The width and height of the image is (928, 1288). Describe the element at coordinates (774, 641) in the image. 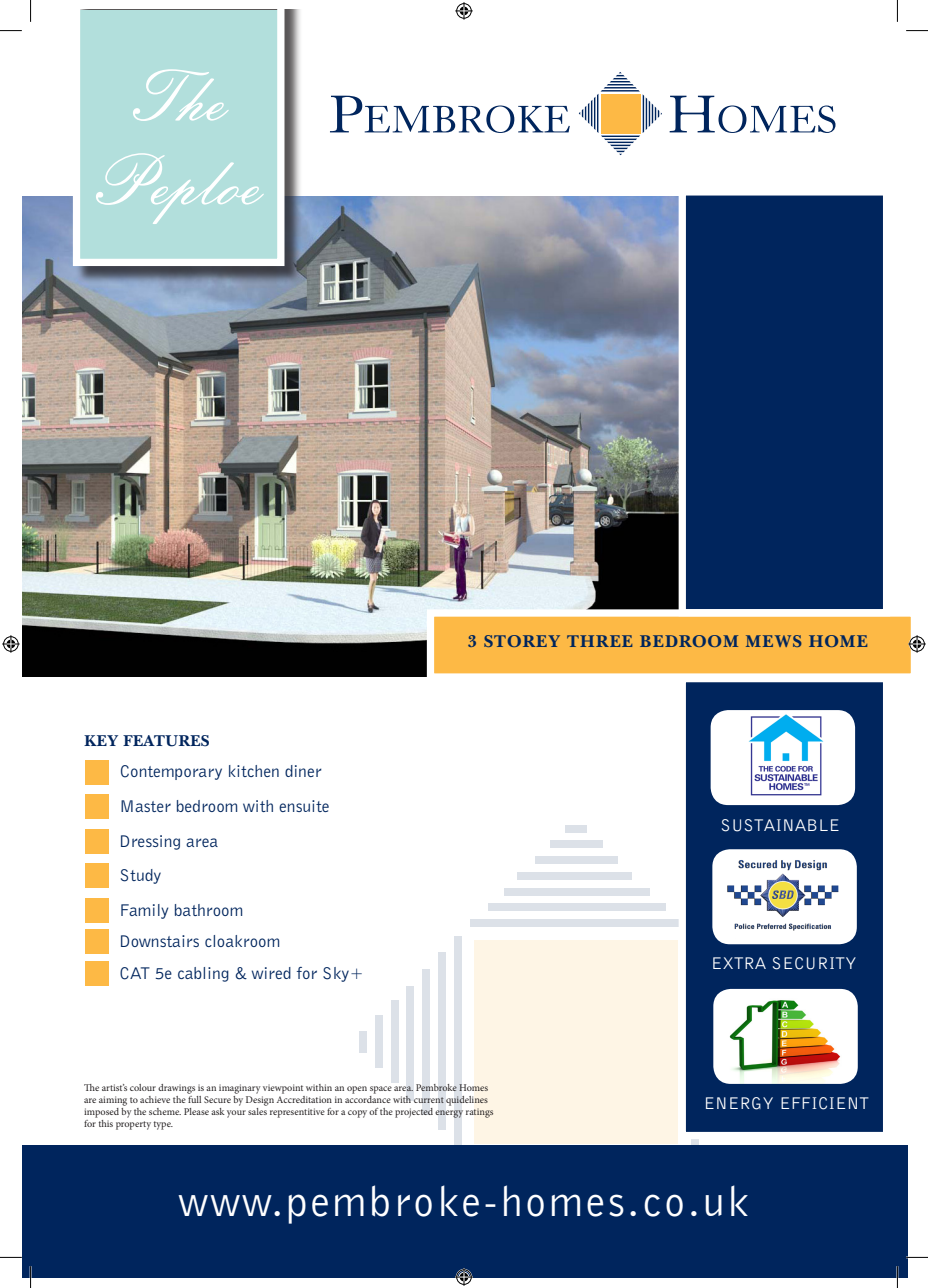

I see `MEWS` at that location.
